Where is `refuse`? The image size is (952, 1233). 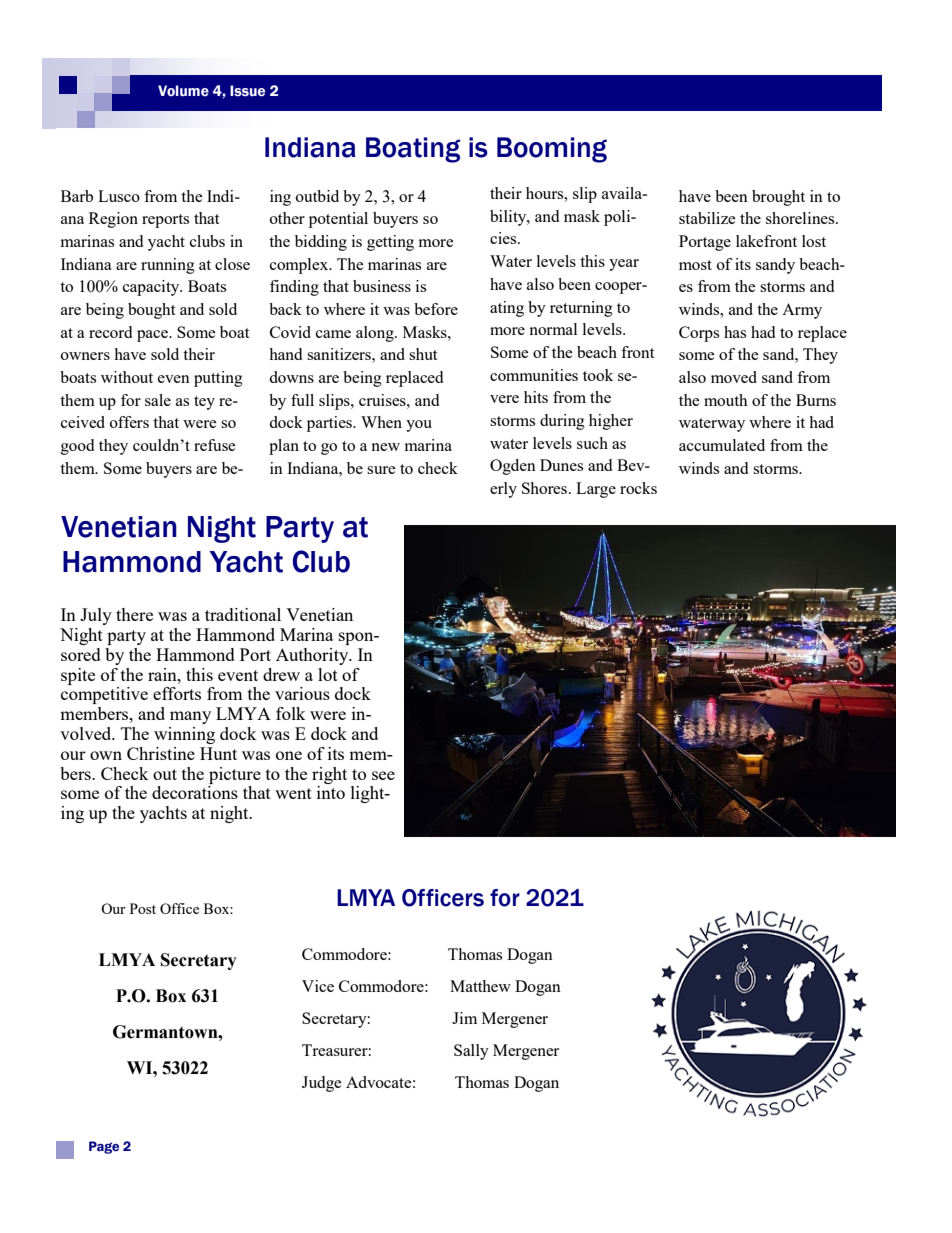 refuse is located at coordinates (215, 445).
